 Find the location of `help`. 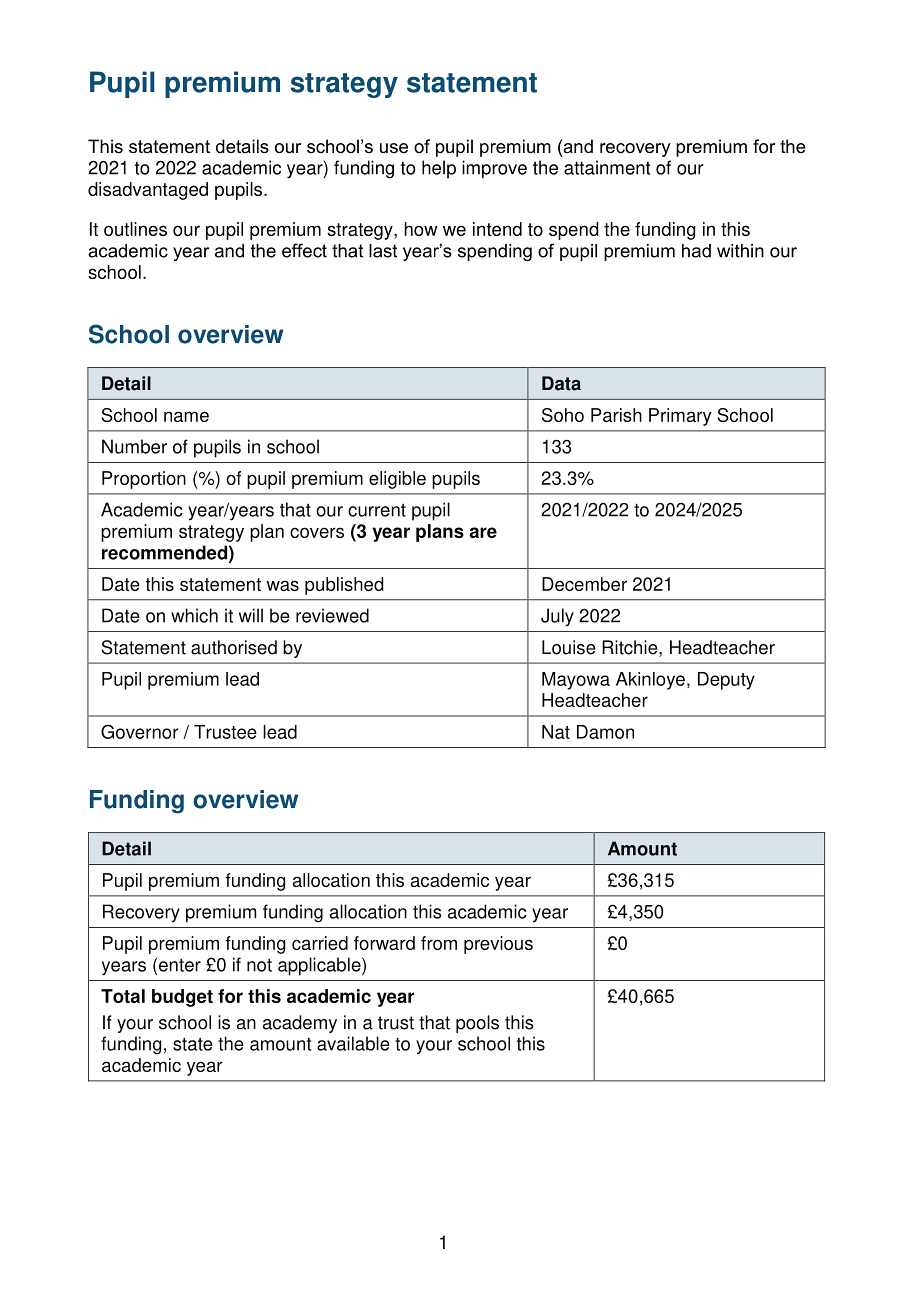

help is located at coordinates (439, 169).
